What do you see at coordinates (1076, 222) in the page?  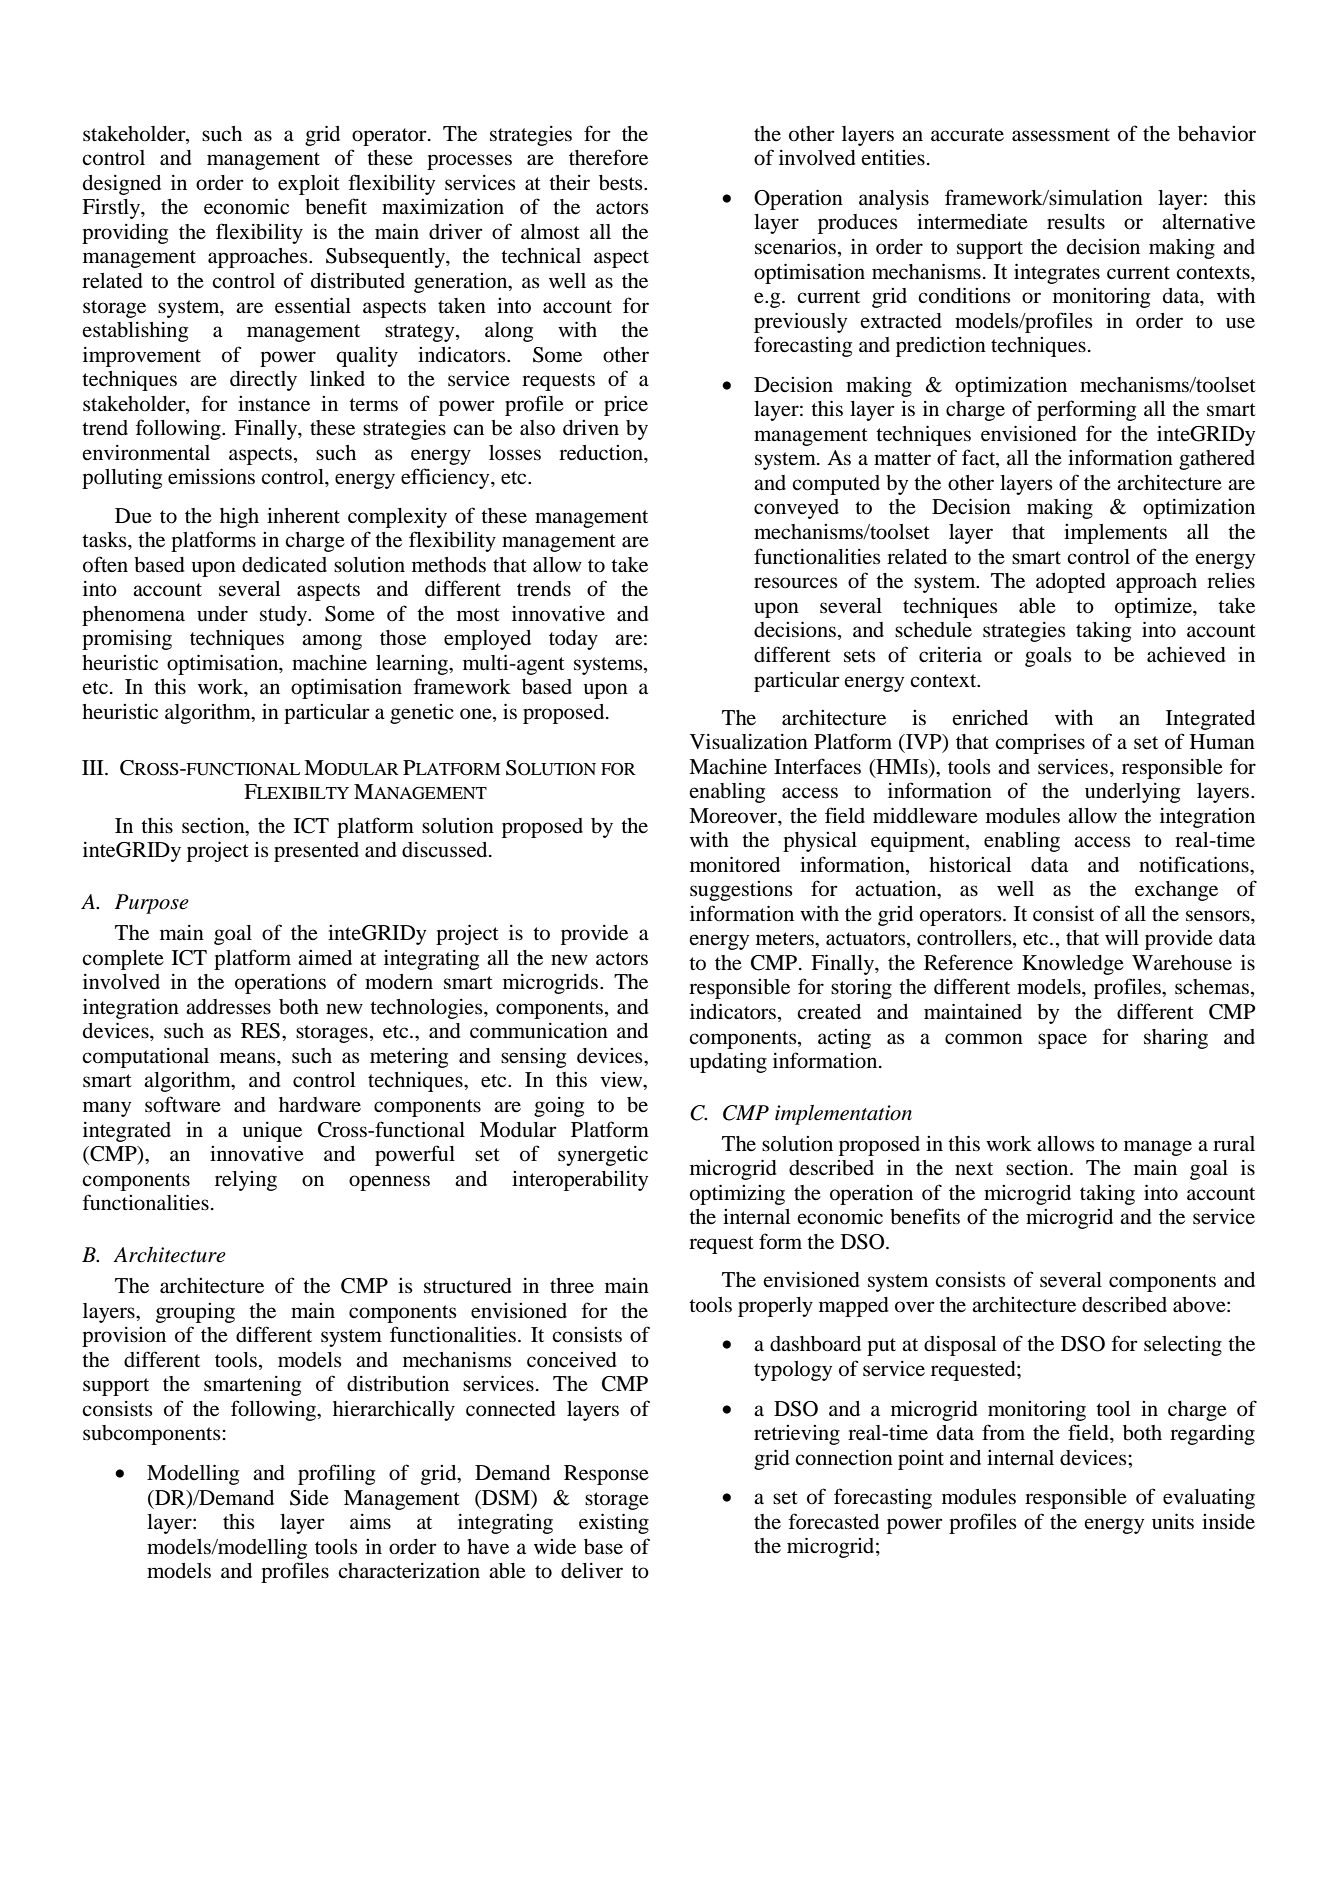 I see `results` at bounding box center [1076, 222].
